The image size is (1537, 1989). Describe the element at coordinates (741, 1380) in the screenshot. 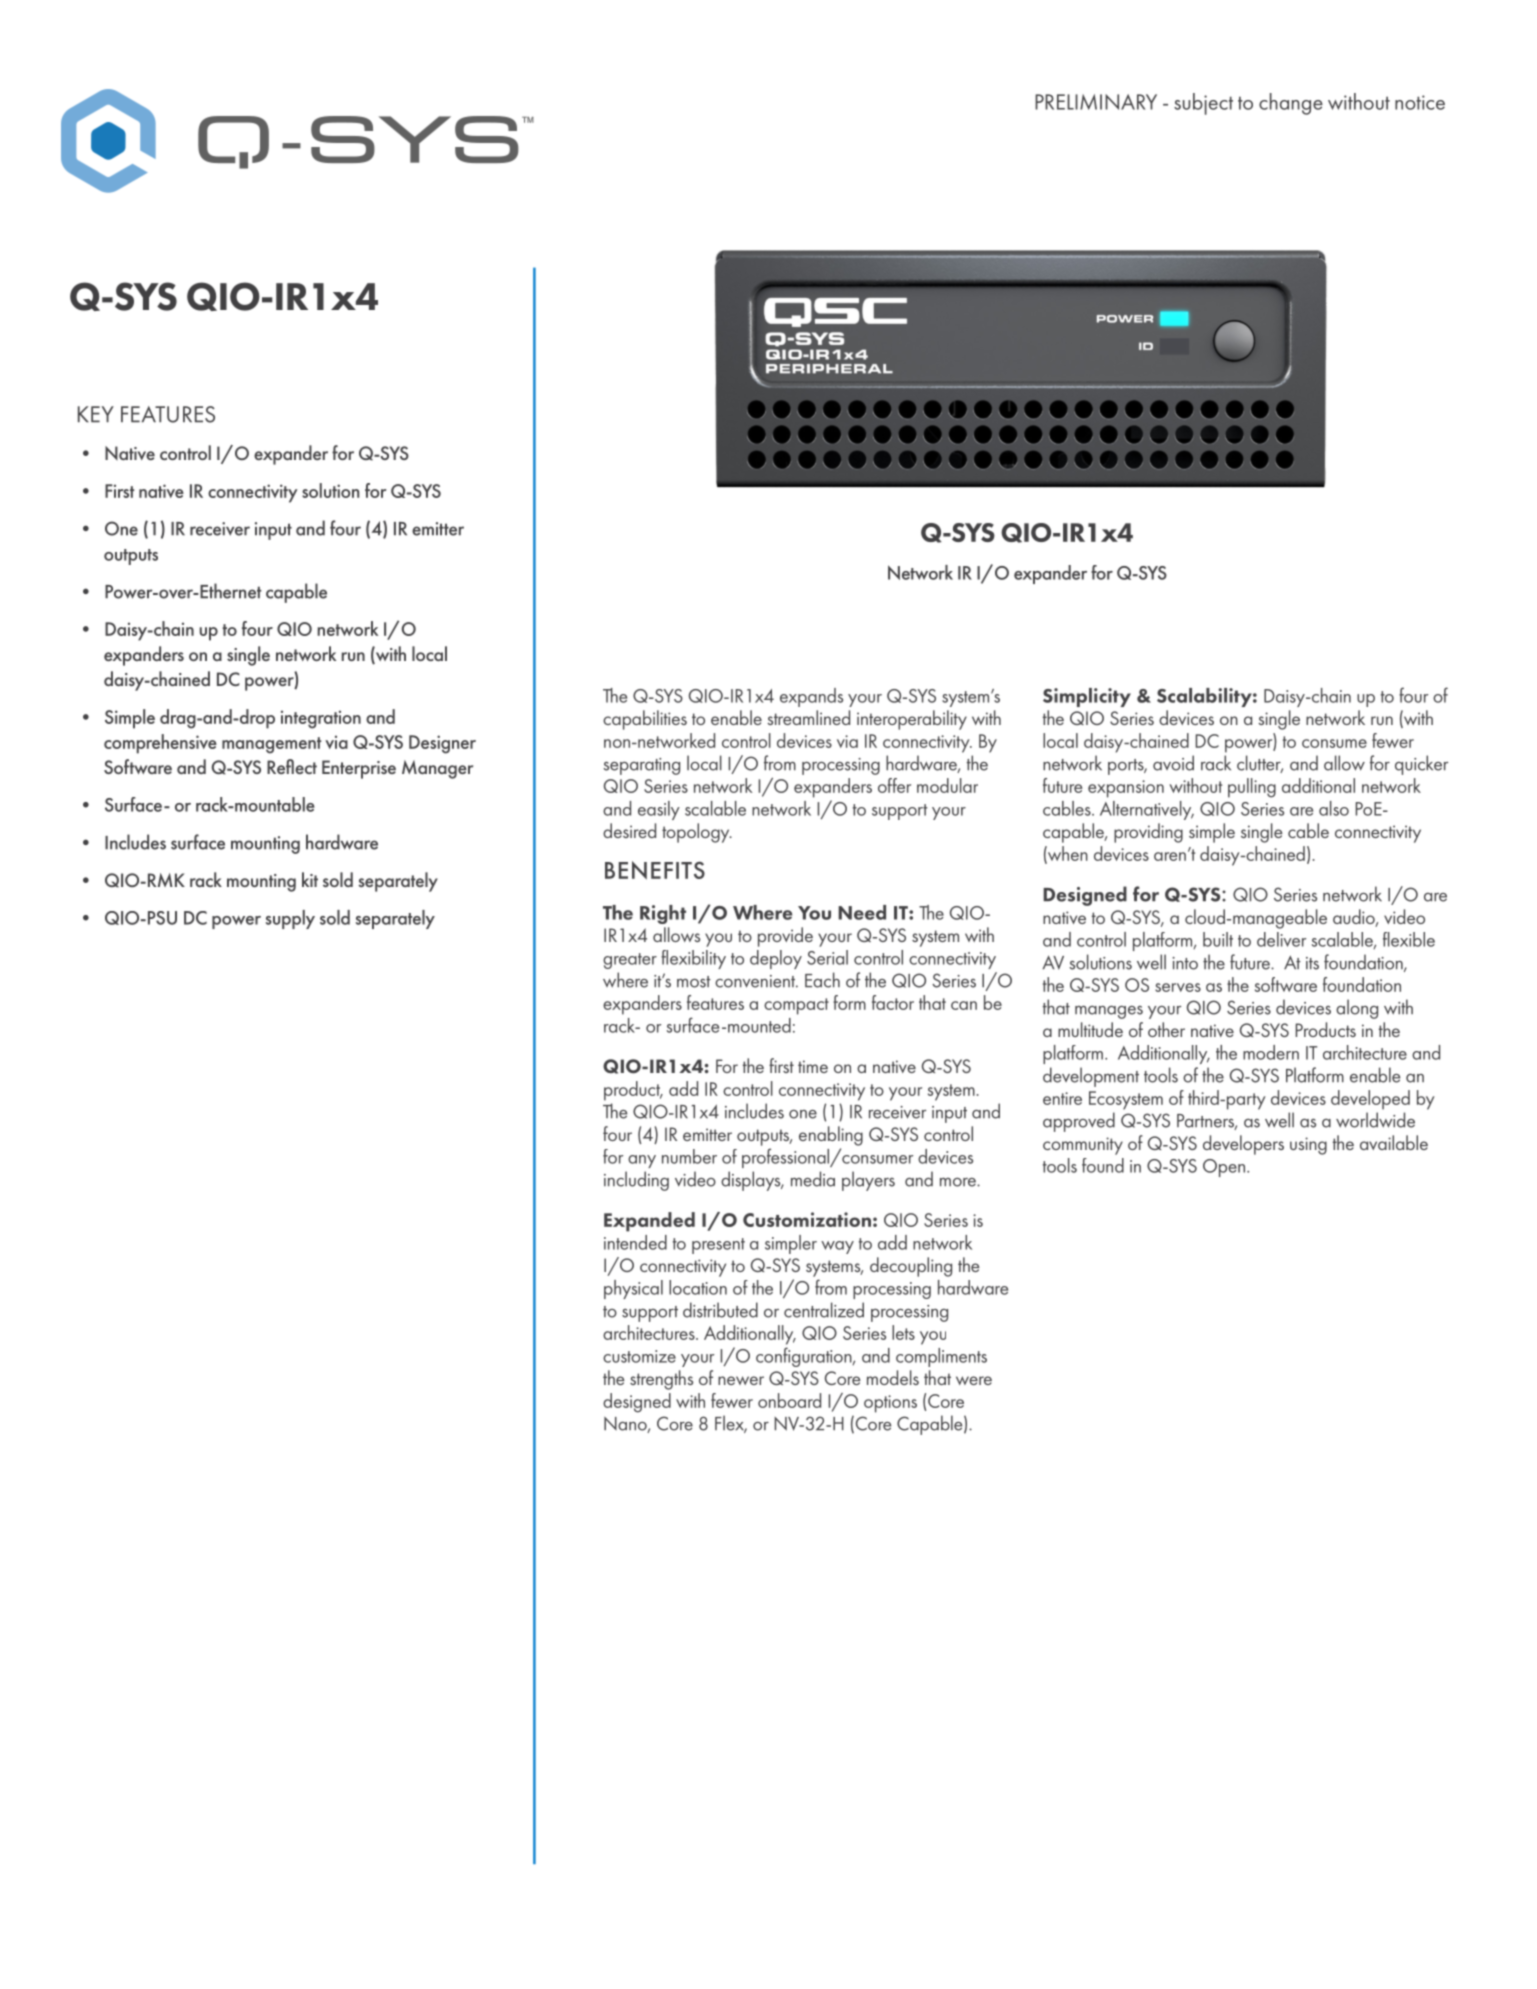

I see `newer` at that location.
